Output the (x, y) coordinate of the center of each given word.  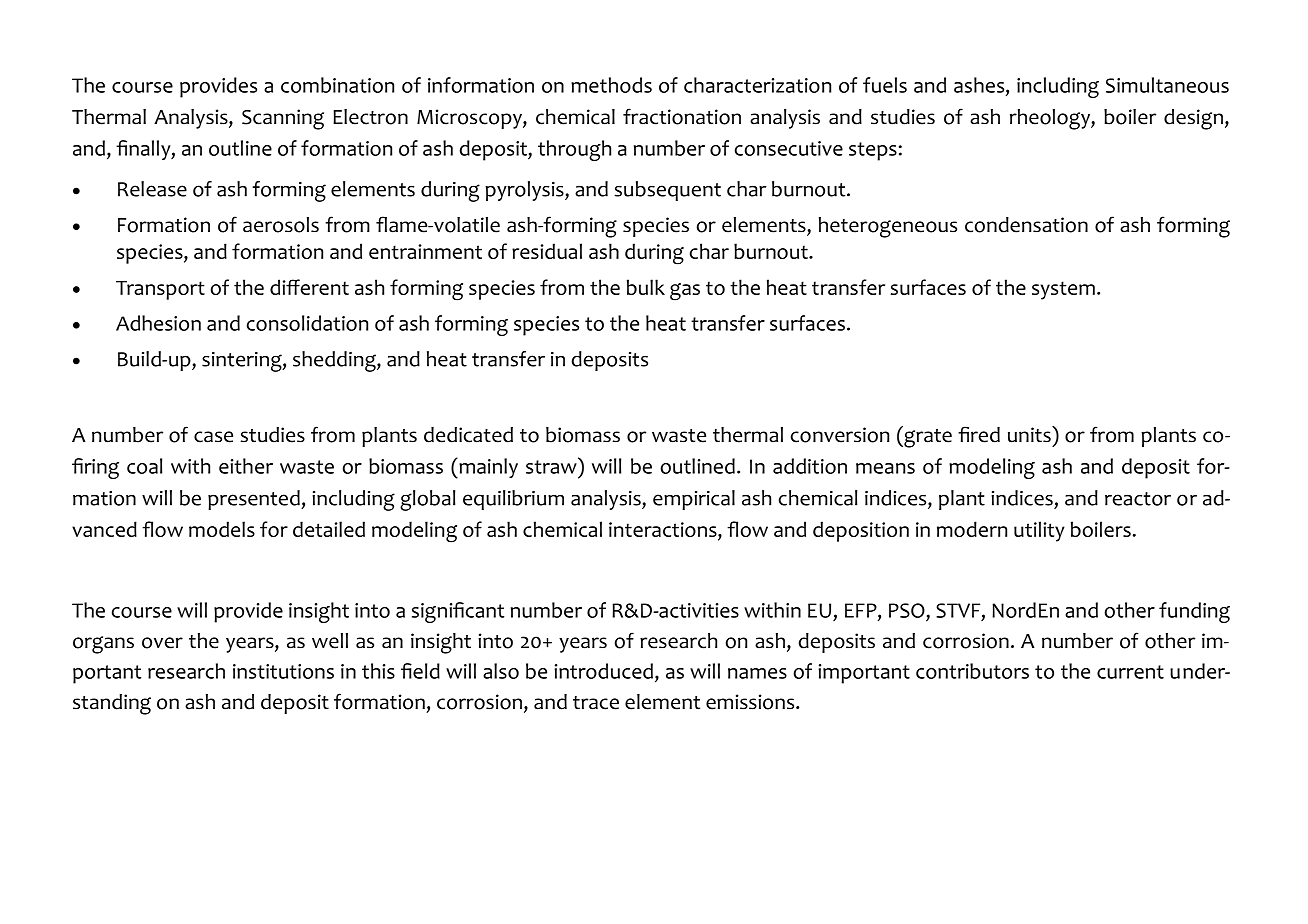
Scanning (283, 119)
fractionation (682, 116)
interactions (664, 531)
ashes (980, 86)
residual (547, 251)
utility (1039, 531)
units (1030, 434)
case (213, 437)
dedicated (468, 435)
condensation (1026, 225)
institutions (283, 671)
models (222, 529)
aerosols (281, 225)
